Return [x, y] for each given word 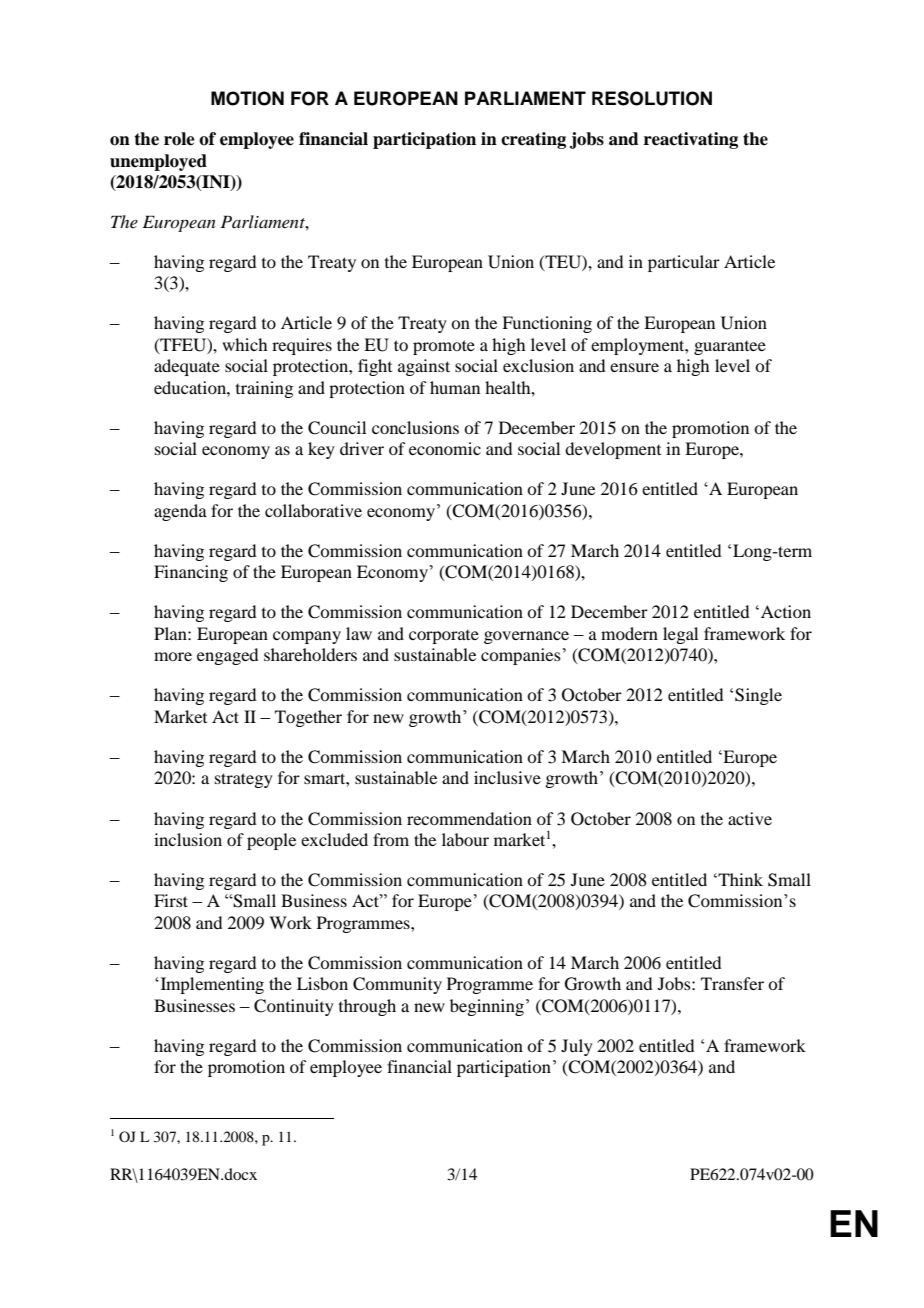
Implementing [211, 985]
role [179, 139]
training [264, 389]
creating [533, 140]
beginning [487, 1007]
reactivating [691, 140]
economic [445, 448]
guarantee [730, 348]
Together [308, 718]
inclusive [507, 777]
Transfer [732, 983]
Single [758, 696]
